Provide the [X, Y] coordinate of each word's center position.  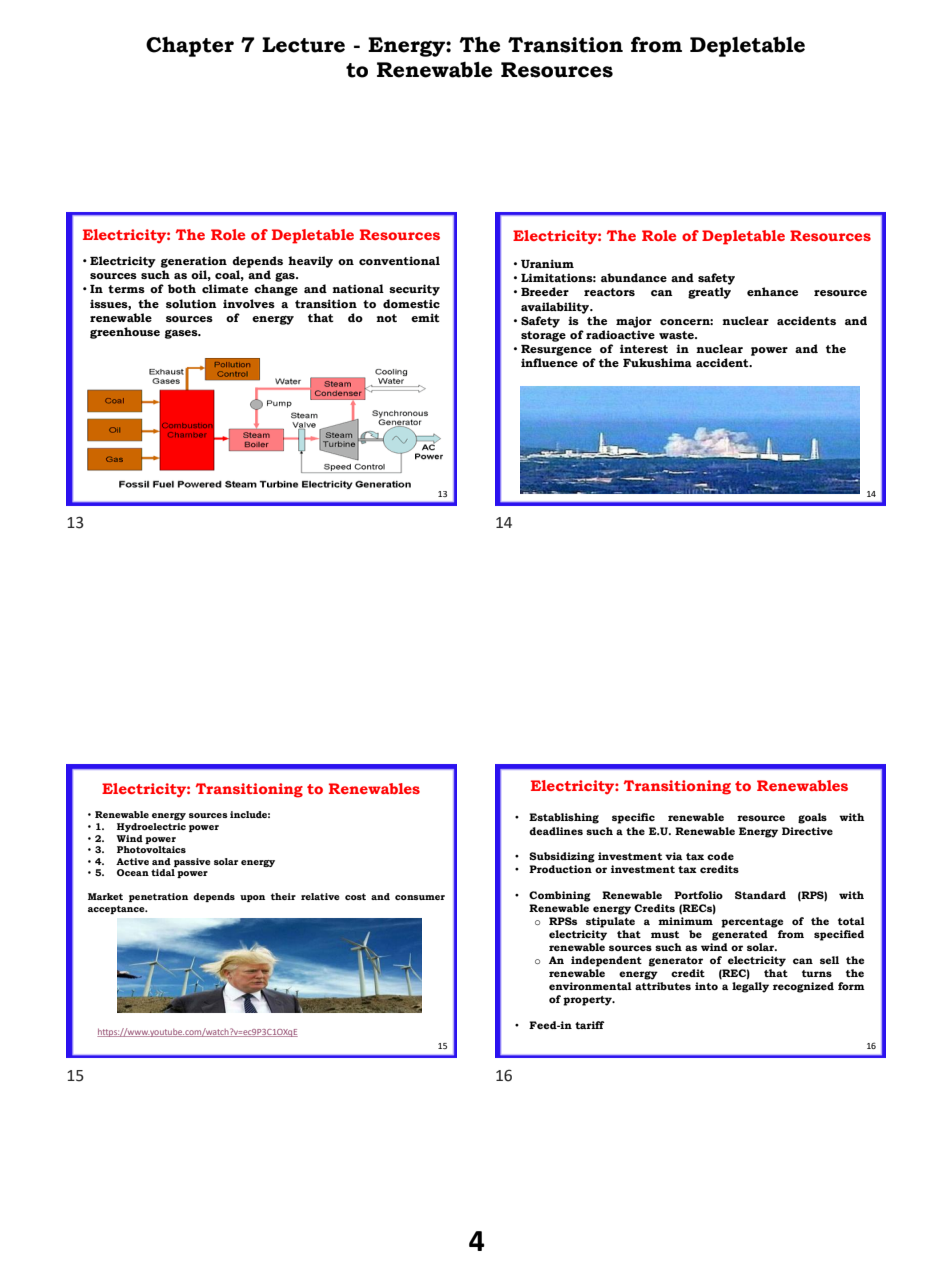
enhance [772, 291]
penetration [158, 897]
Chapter [190, 46]
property [588, 1001]
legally [750, 987]
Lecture [303, 45]
